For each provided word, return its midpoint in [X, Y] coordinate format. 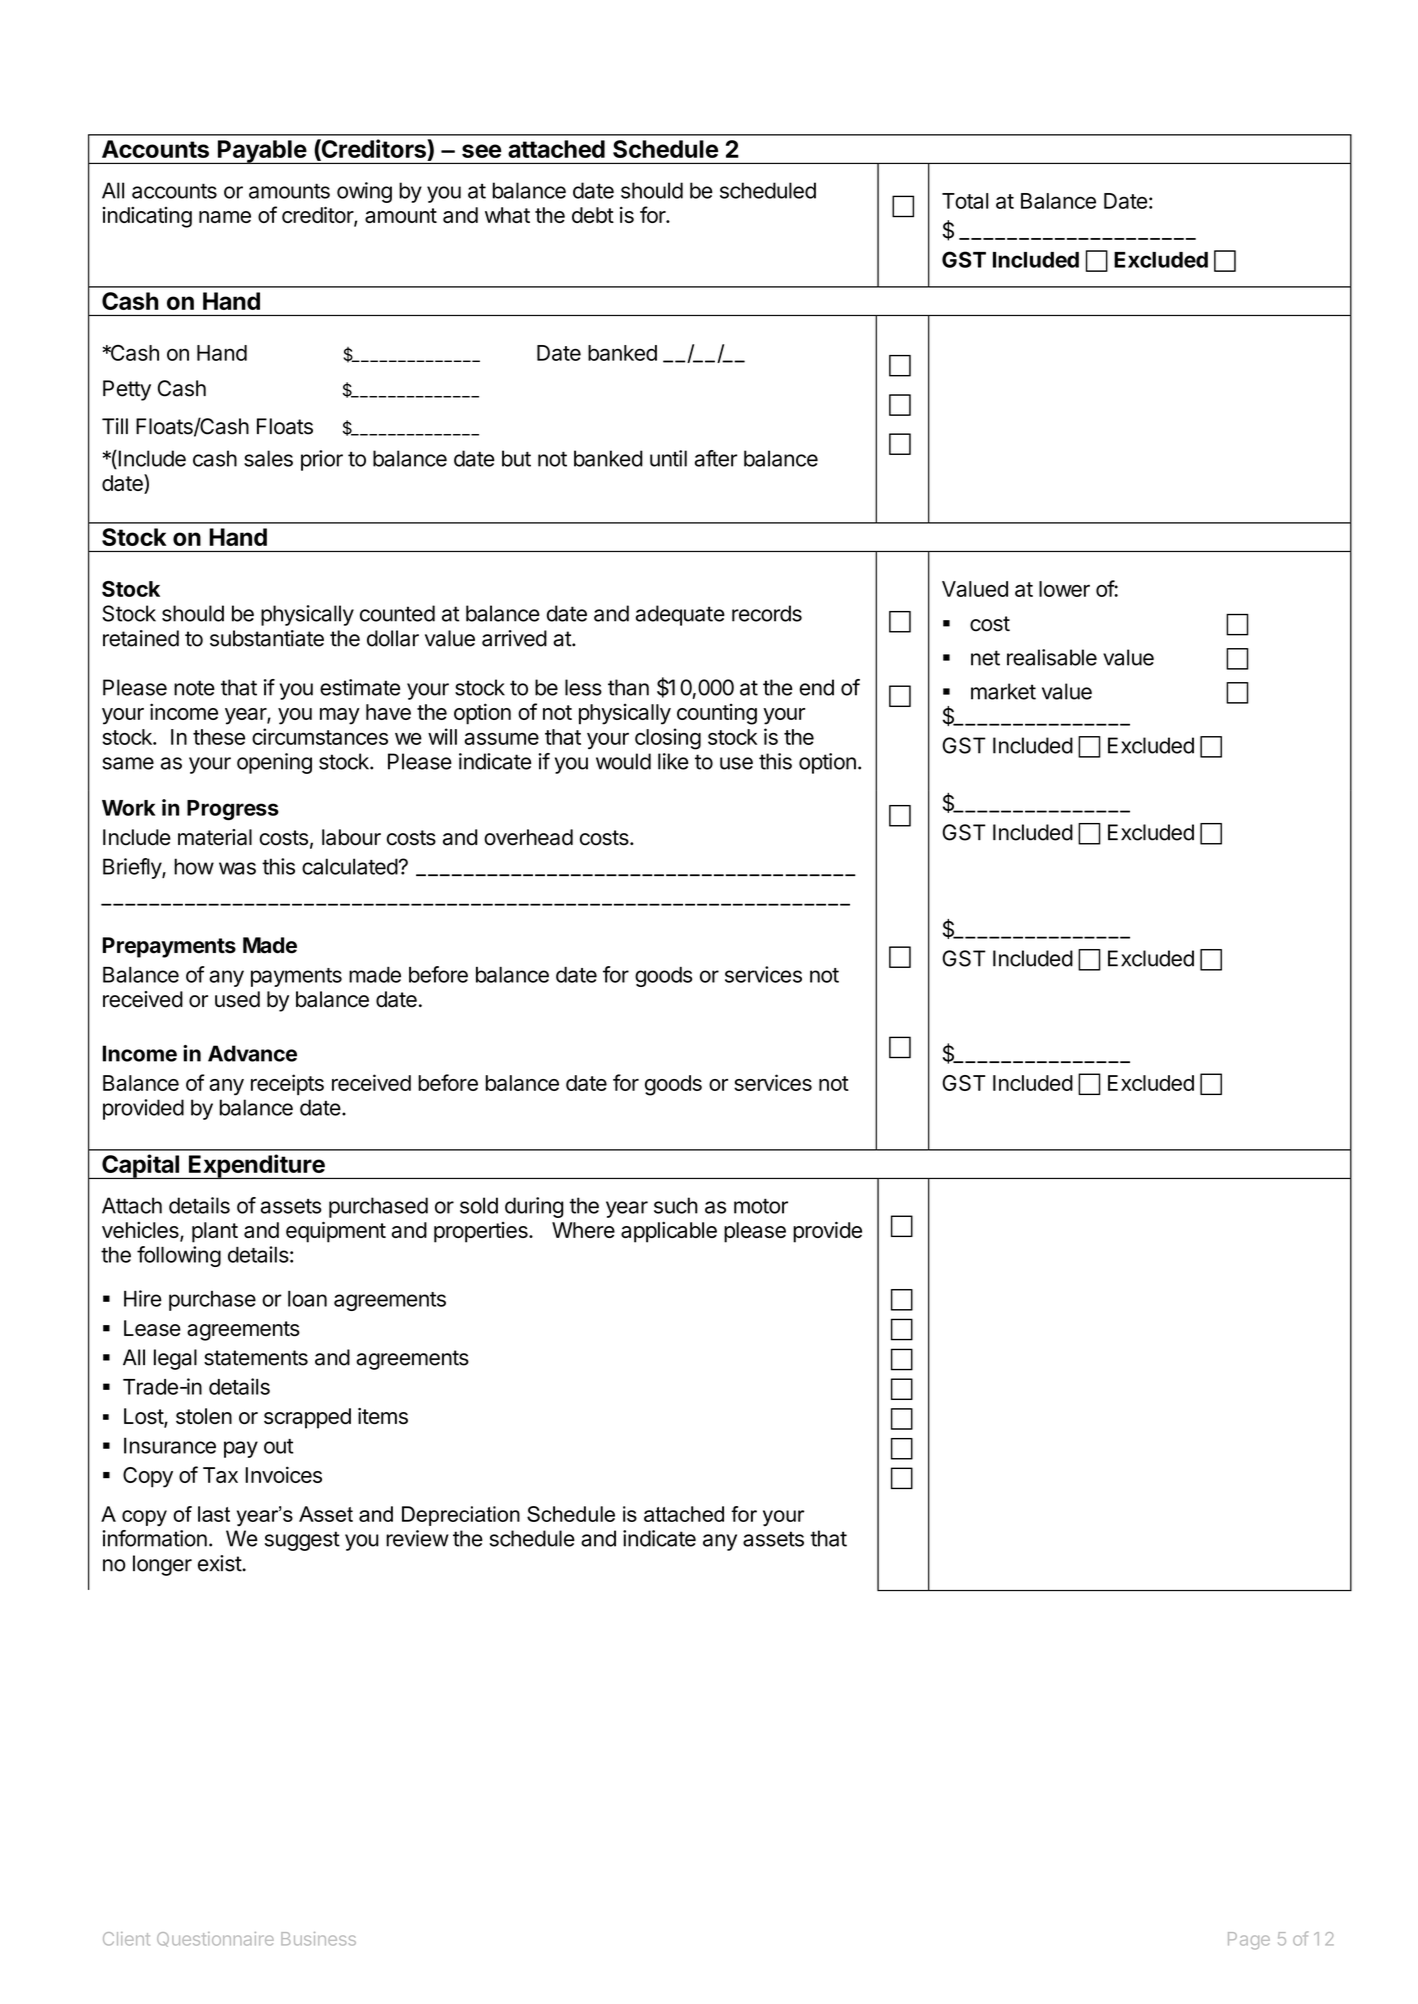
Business [318, 1939]
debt [593, 215]
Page [1249, 1941]
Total [965, 201]
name [225, 217]
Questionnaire [215, 1939]
